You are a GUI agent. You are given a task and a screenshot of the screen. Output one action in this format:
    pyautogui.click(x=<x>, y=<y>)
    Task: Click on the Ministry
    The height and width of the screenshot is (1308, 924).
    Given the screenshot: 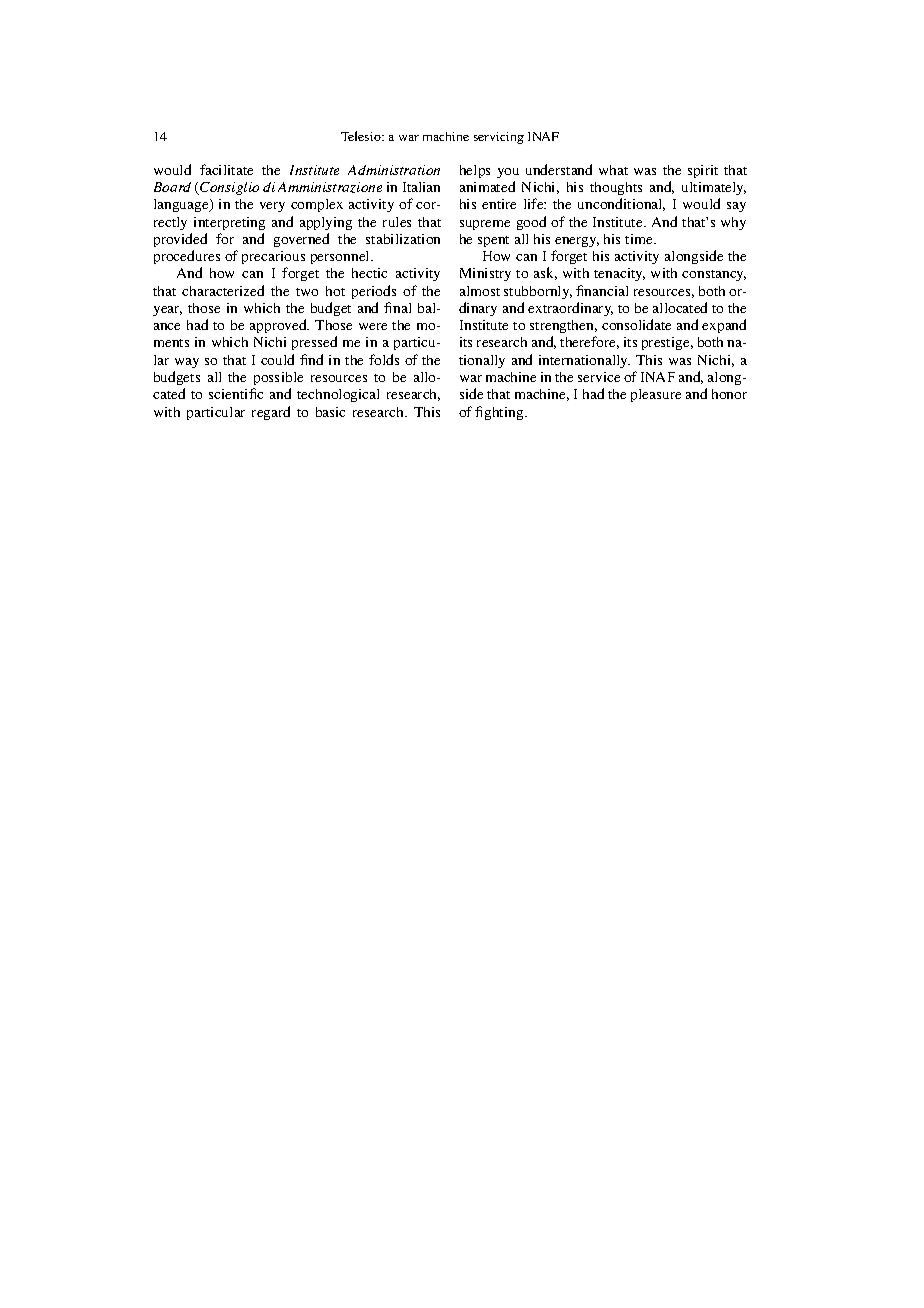 What is the action you would take?
    pyautogui.click(x=485, y=274)
